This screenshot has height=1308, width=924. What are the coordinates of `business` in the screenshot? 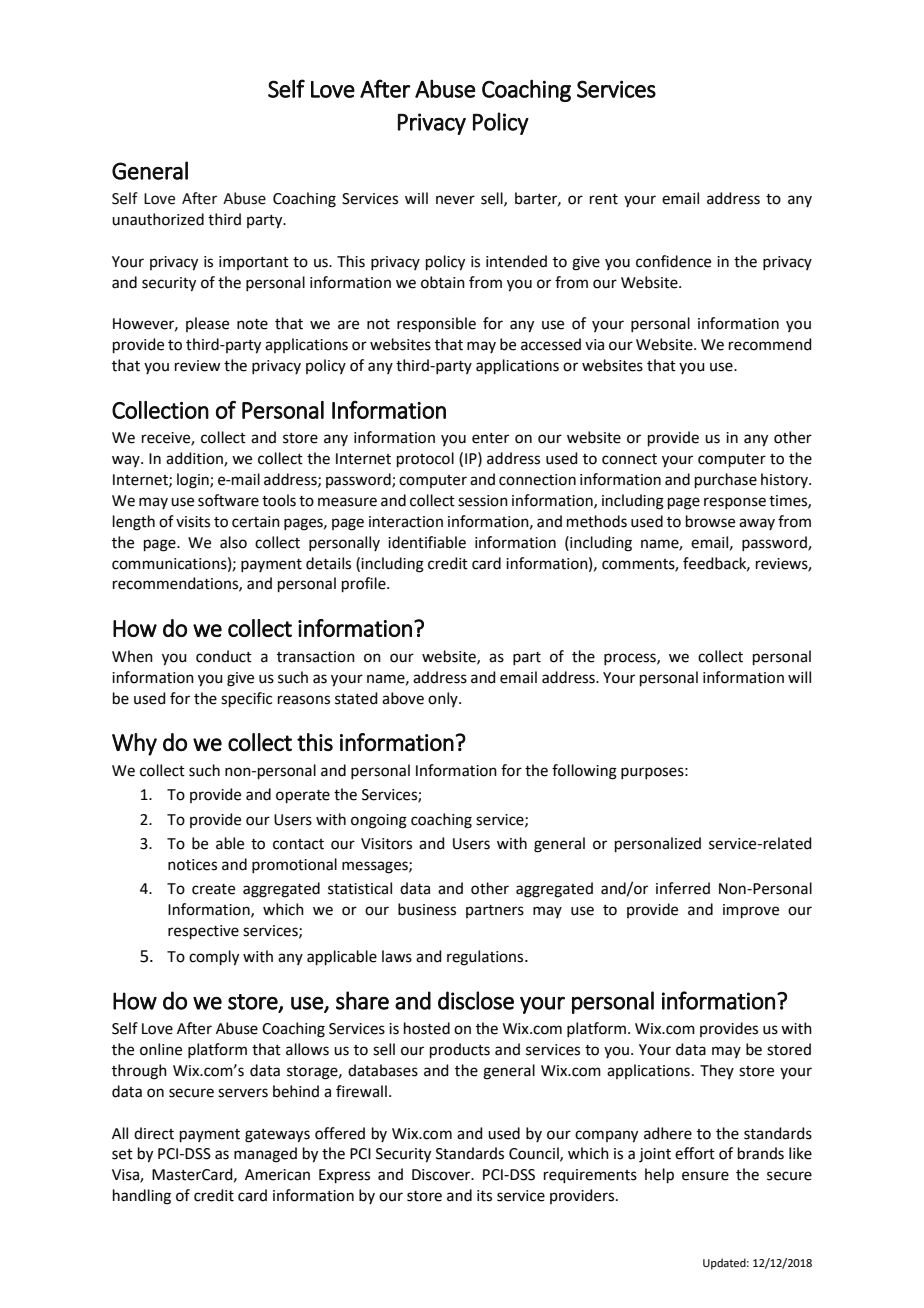 It's located at (427, 909).
